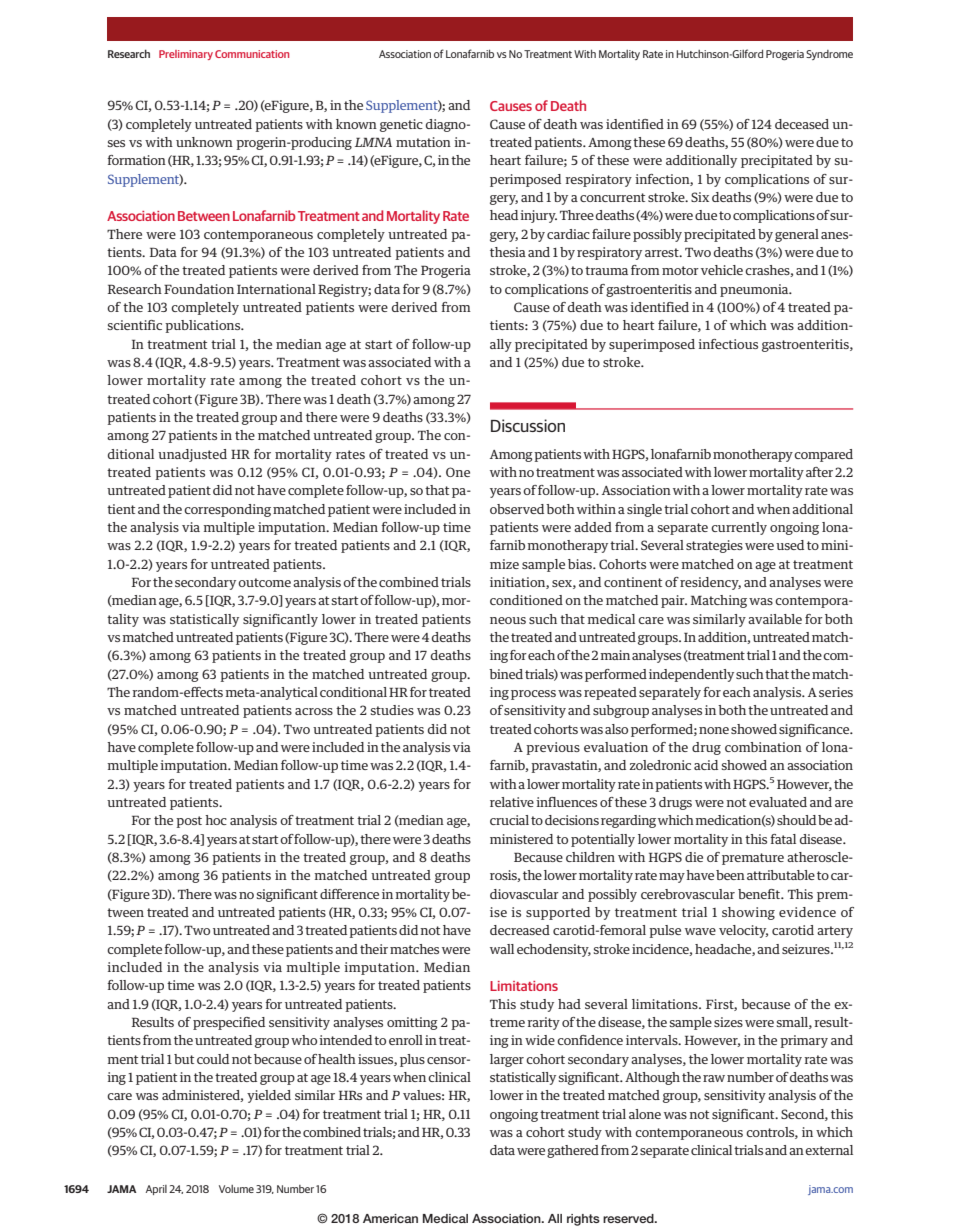  Describe the element at coordinates (526, 600) in the screenshot. I see `conditioned` at that location.
